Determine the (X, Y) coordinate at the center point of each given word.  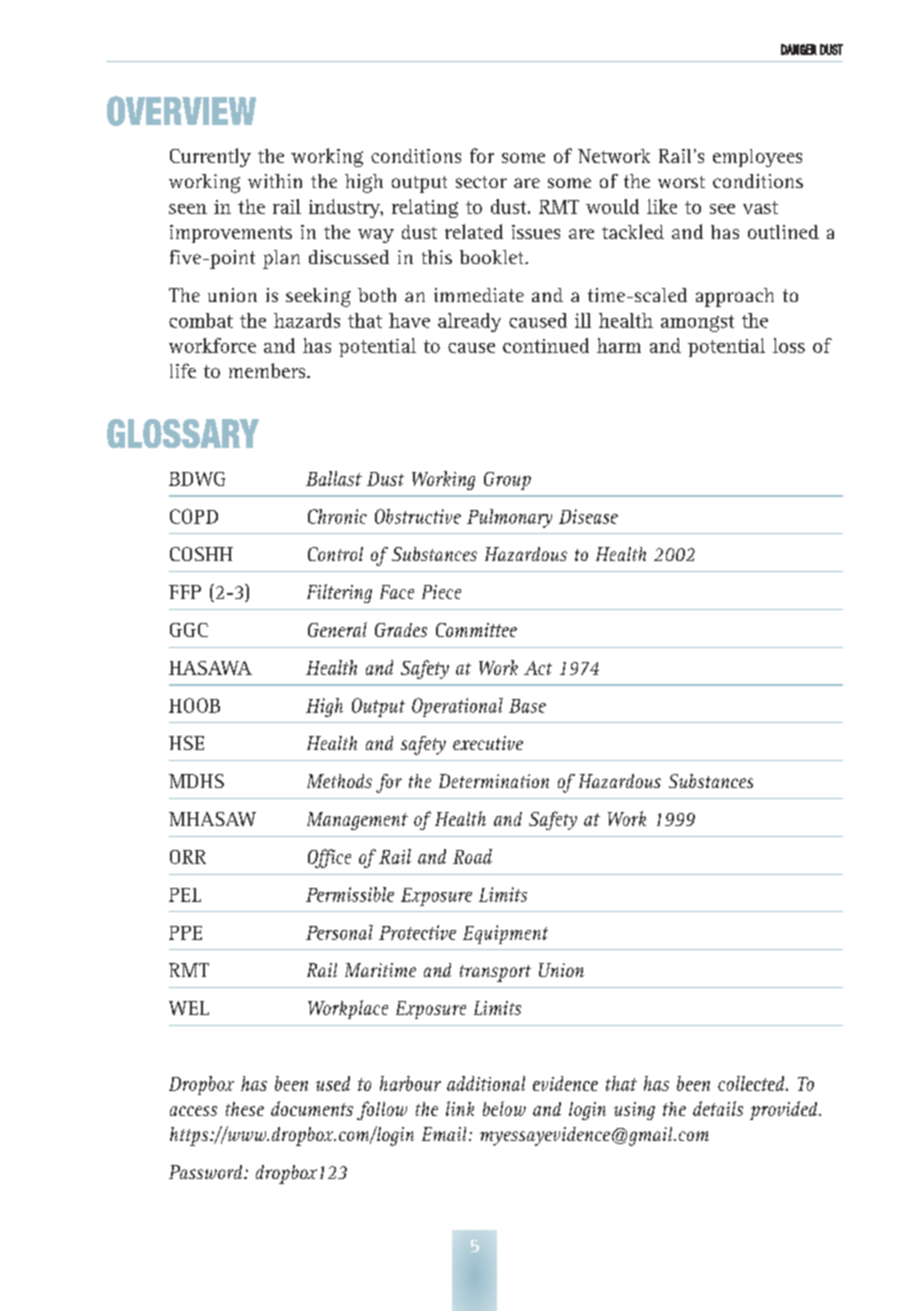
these (245, 1109)
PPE (185, 933)
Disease (588, 516)
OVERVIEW (181, 111)
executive (488, 743)
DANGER (799, 49)
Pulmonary (509, 518)
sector (481, 182)
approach (735, 297)
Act (538, 668)
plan (281, 259)
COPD (194, 516)
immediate (479, 295)
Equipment (505, 934)
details (718, 1108)
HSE (186, 743)
